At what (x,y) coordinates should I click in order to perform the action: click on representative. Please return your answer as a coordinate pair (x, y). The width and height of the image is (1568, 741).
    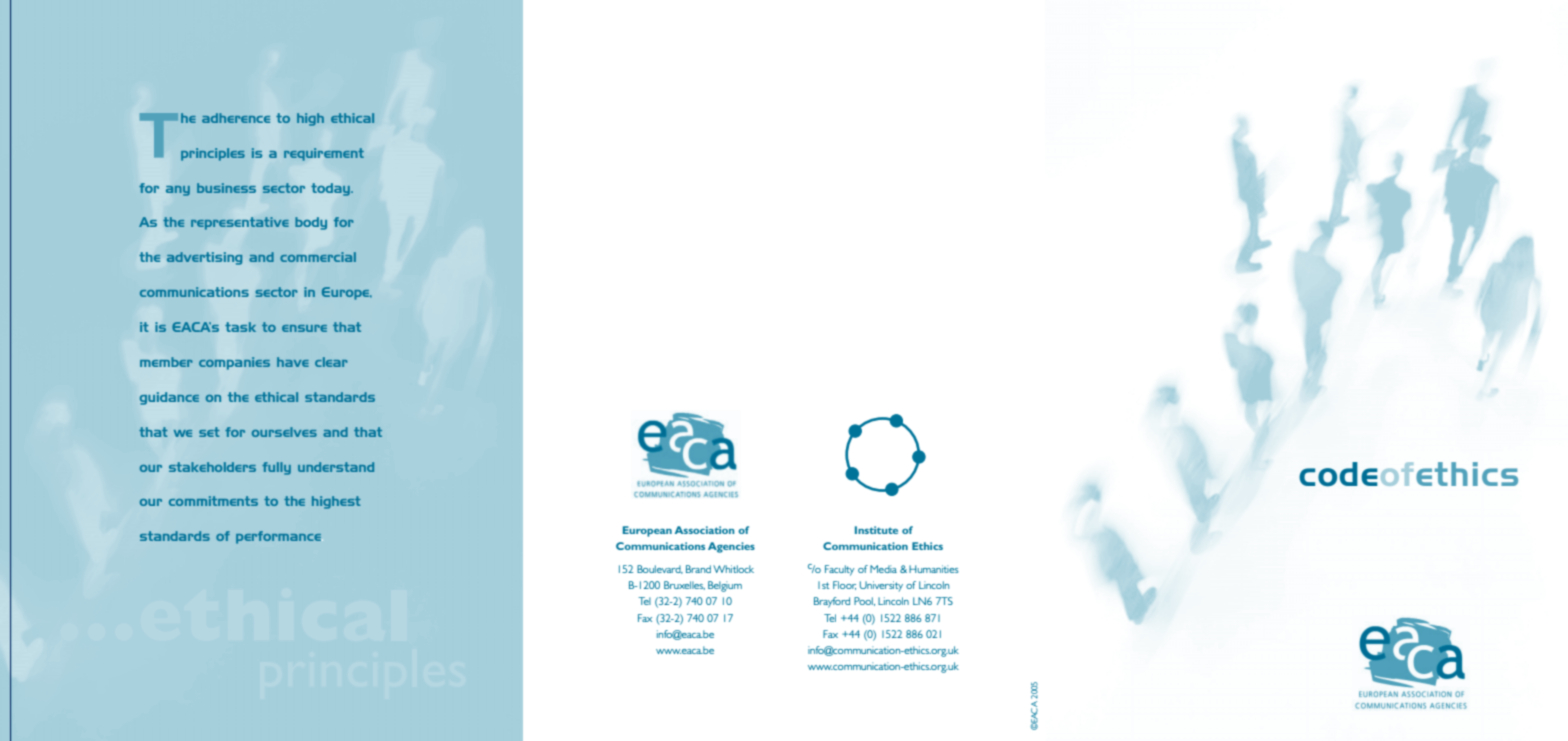
    Looking at the image, I should click on (240, 223).
